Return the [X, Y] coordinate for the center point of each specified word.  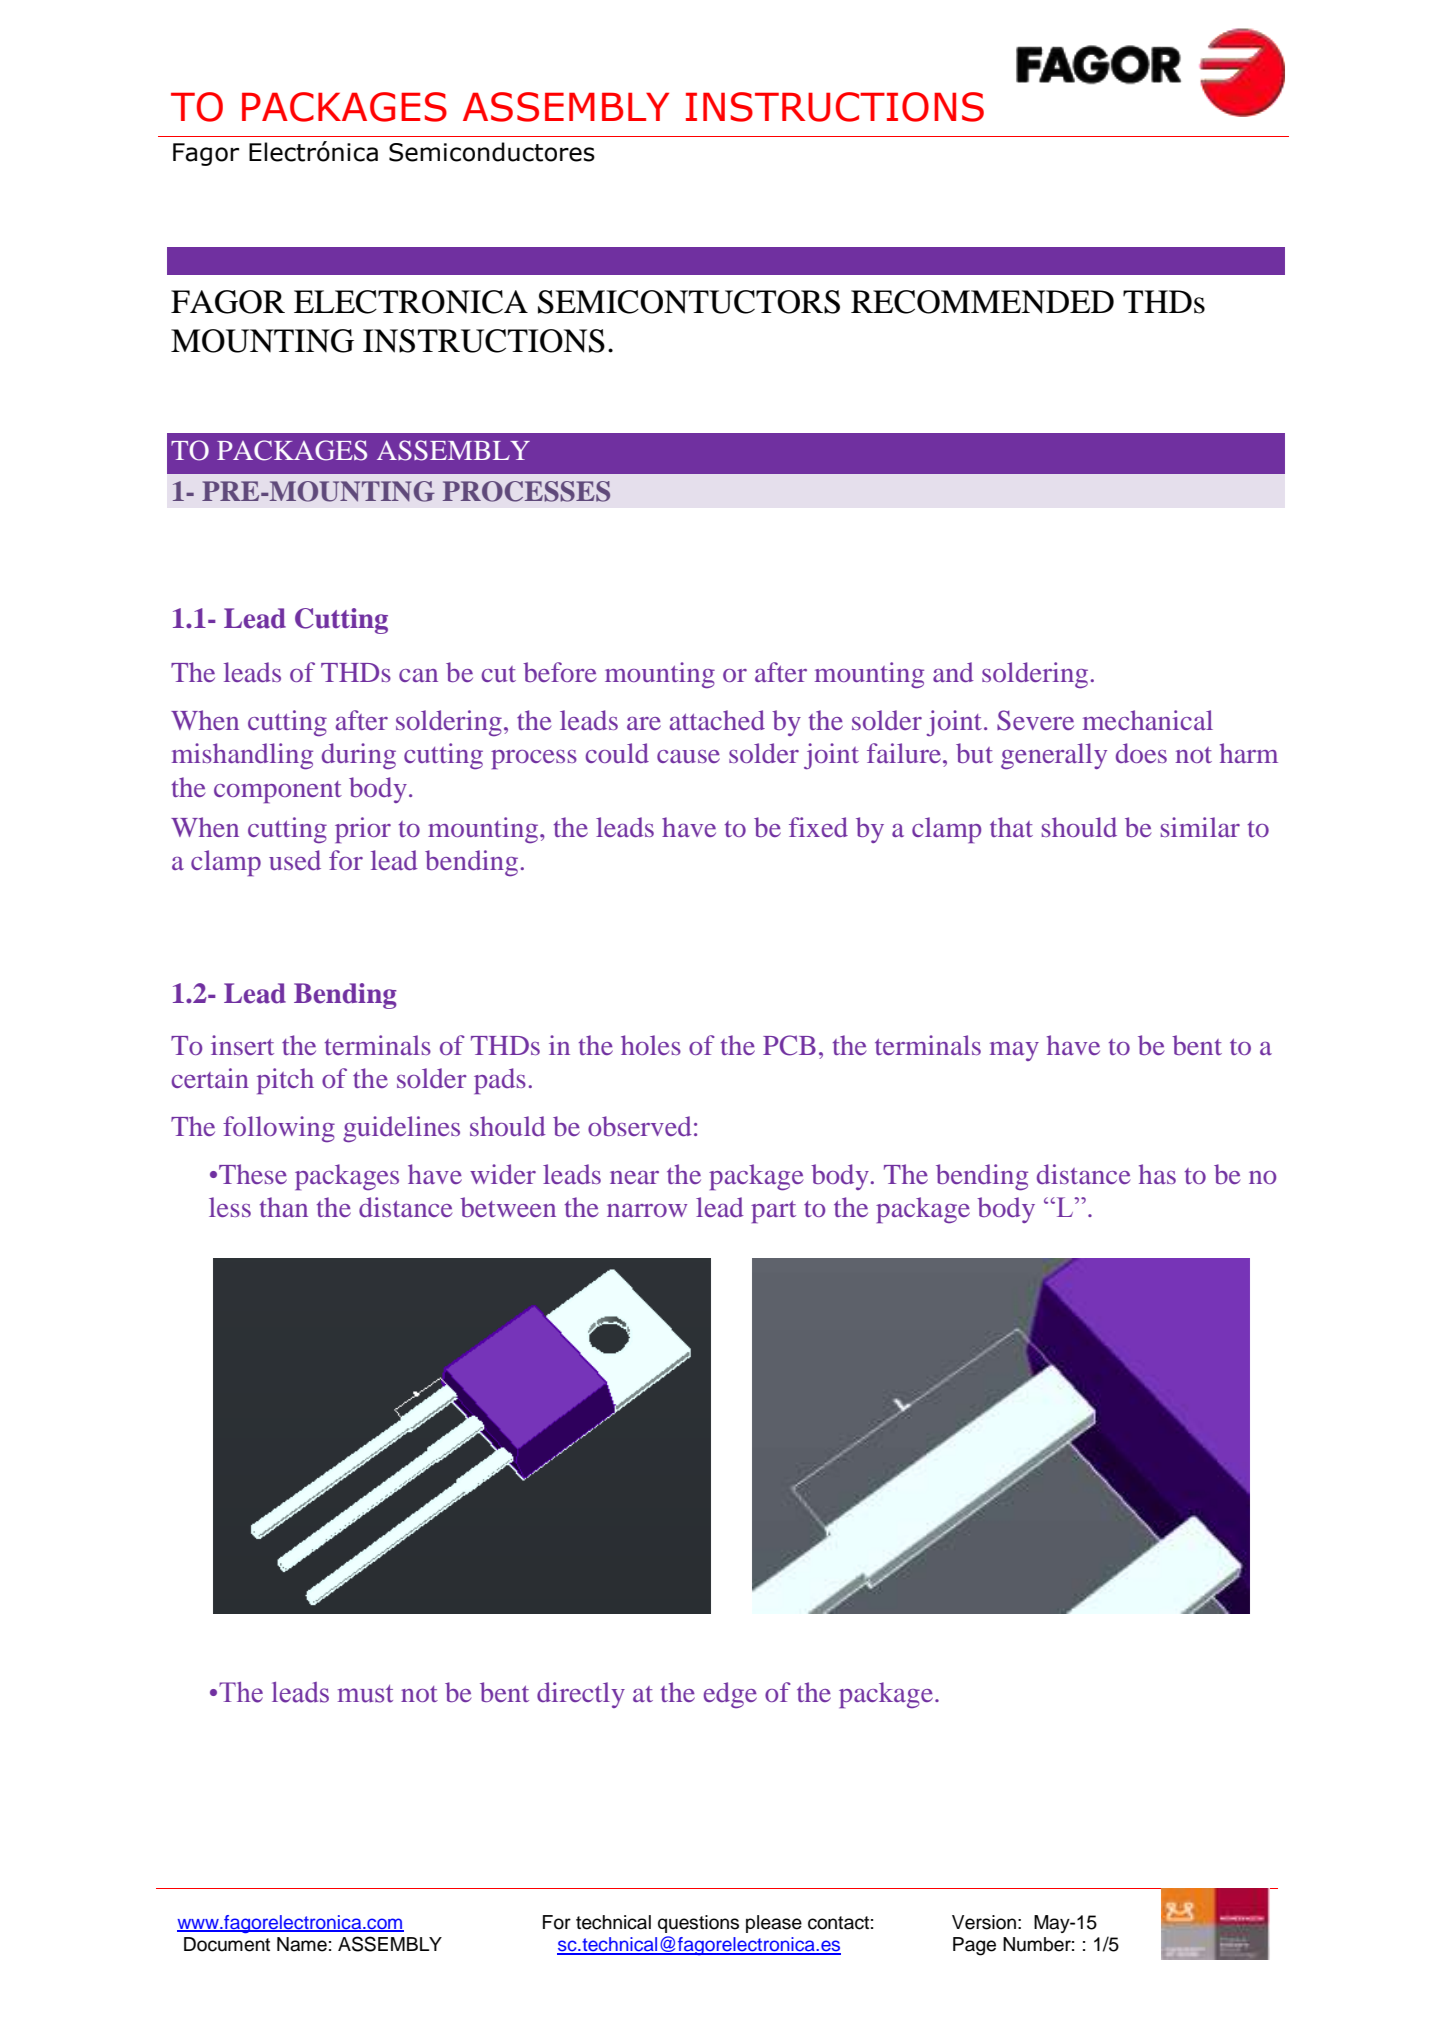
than [284, 1207]
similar [1200, 827]
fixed [818, 827]
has [1157, 1174]
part [773, 1212]
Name [302, 1944]
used [295, 860]
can [418, 675]
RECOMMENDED [982, 302]
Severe [1035, 720]
